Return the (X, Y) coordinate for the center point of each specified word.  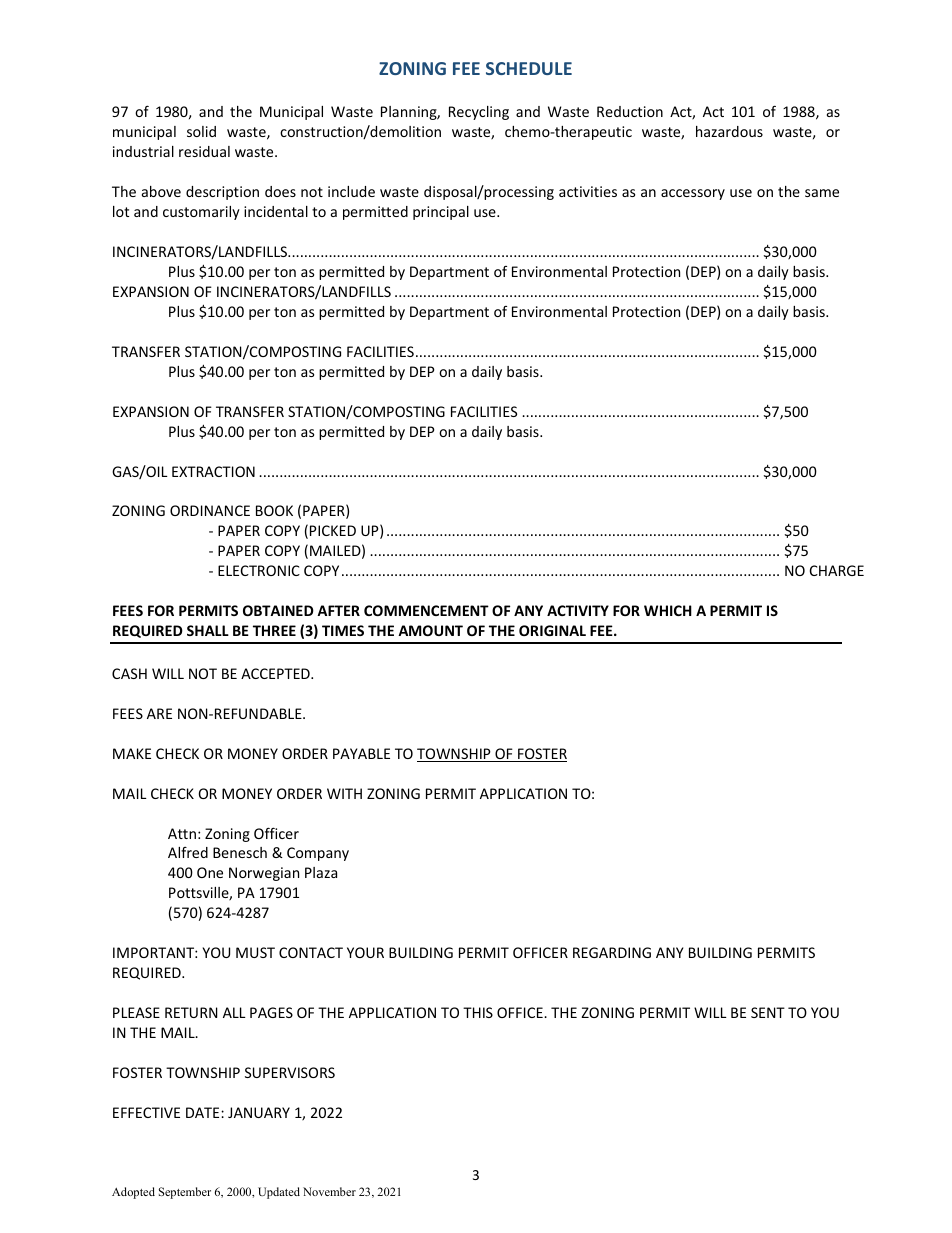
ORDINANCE (210, 510)
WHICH (668, 610)
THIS (478, 1012)
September (185, 1193)
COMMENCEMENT (426, 610)
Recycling (479, 113)
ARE (159, 713)
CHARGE (837, 570)
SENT (768, 1012)
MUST (255, 952)
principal (441, 213)
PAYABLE (361, 753)
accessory (693, 194)
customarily (201, 213)
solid (201, 131)
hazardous (729, 131)
